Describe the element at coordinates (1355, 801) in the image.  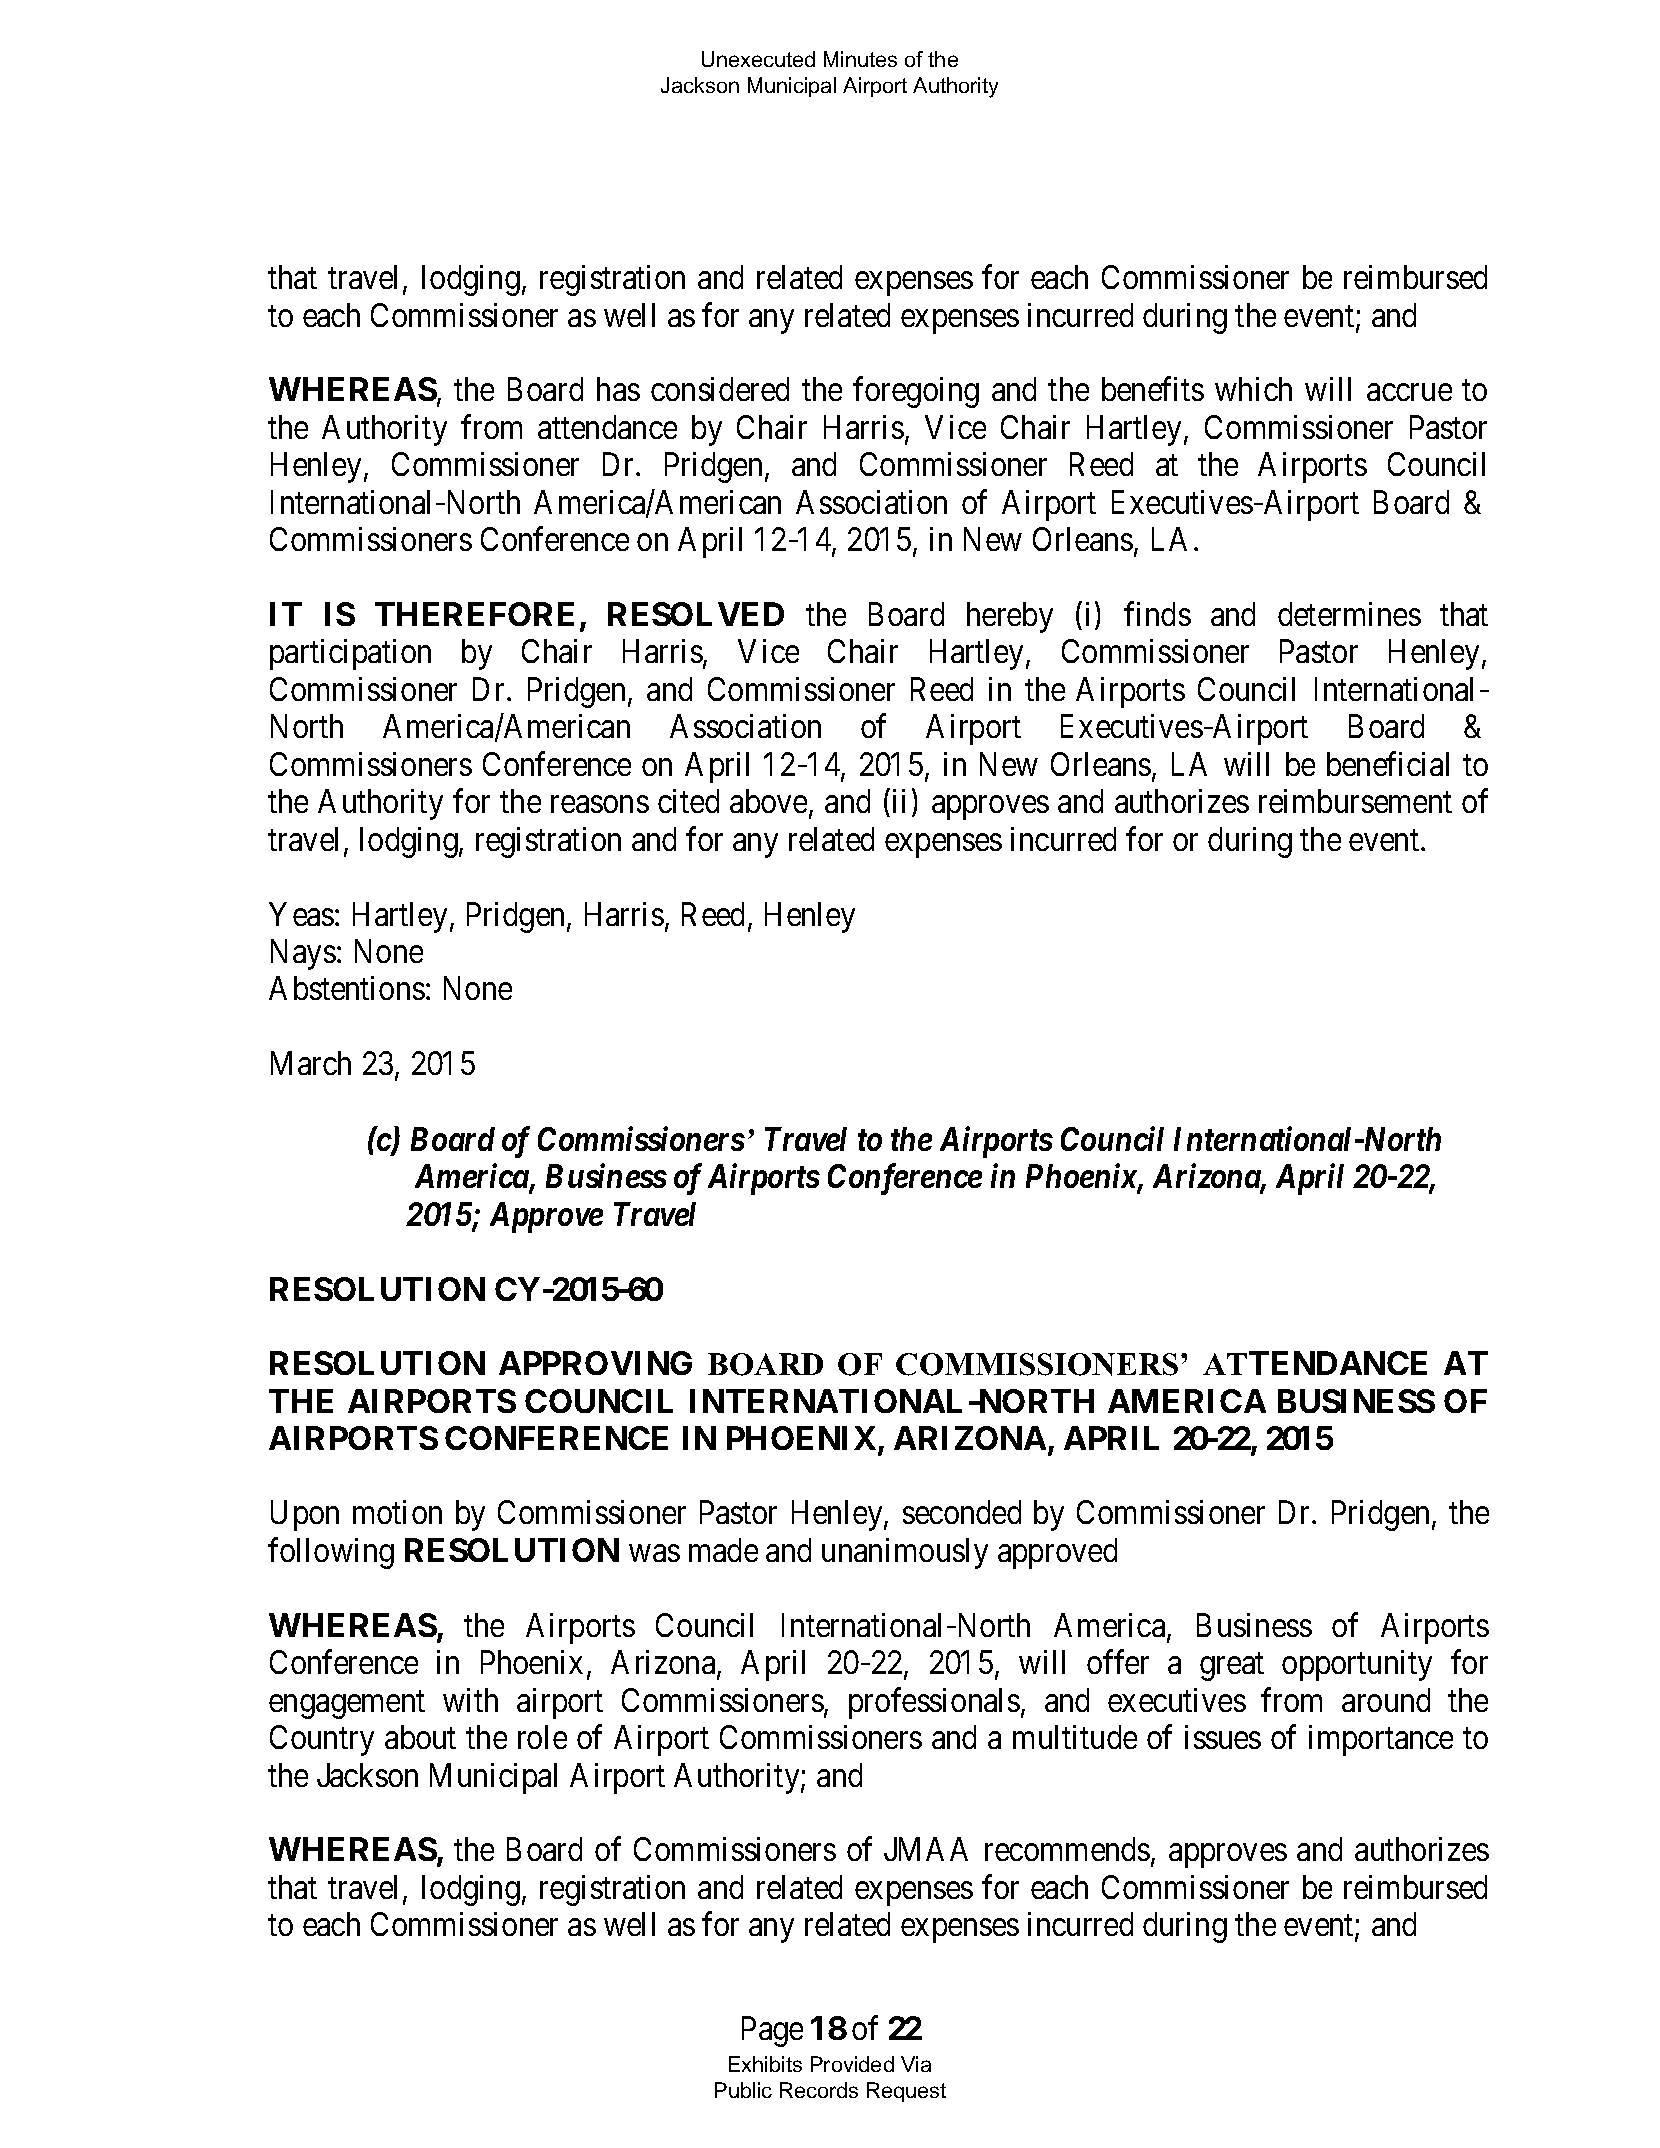
I see `reimbursement` at that location.
